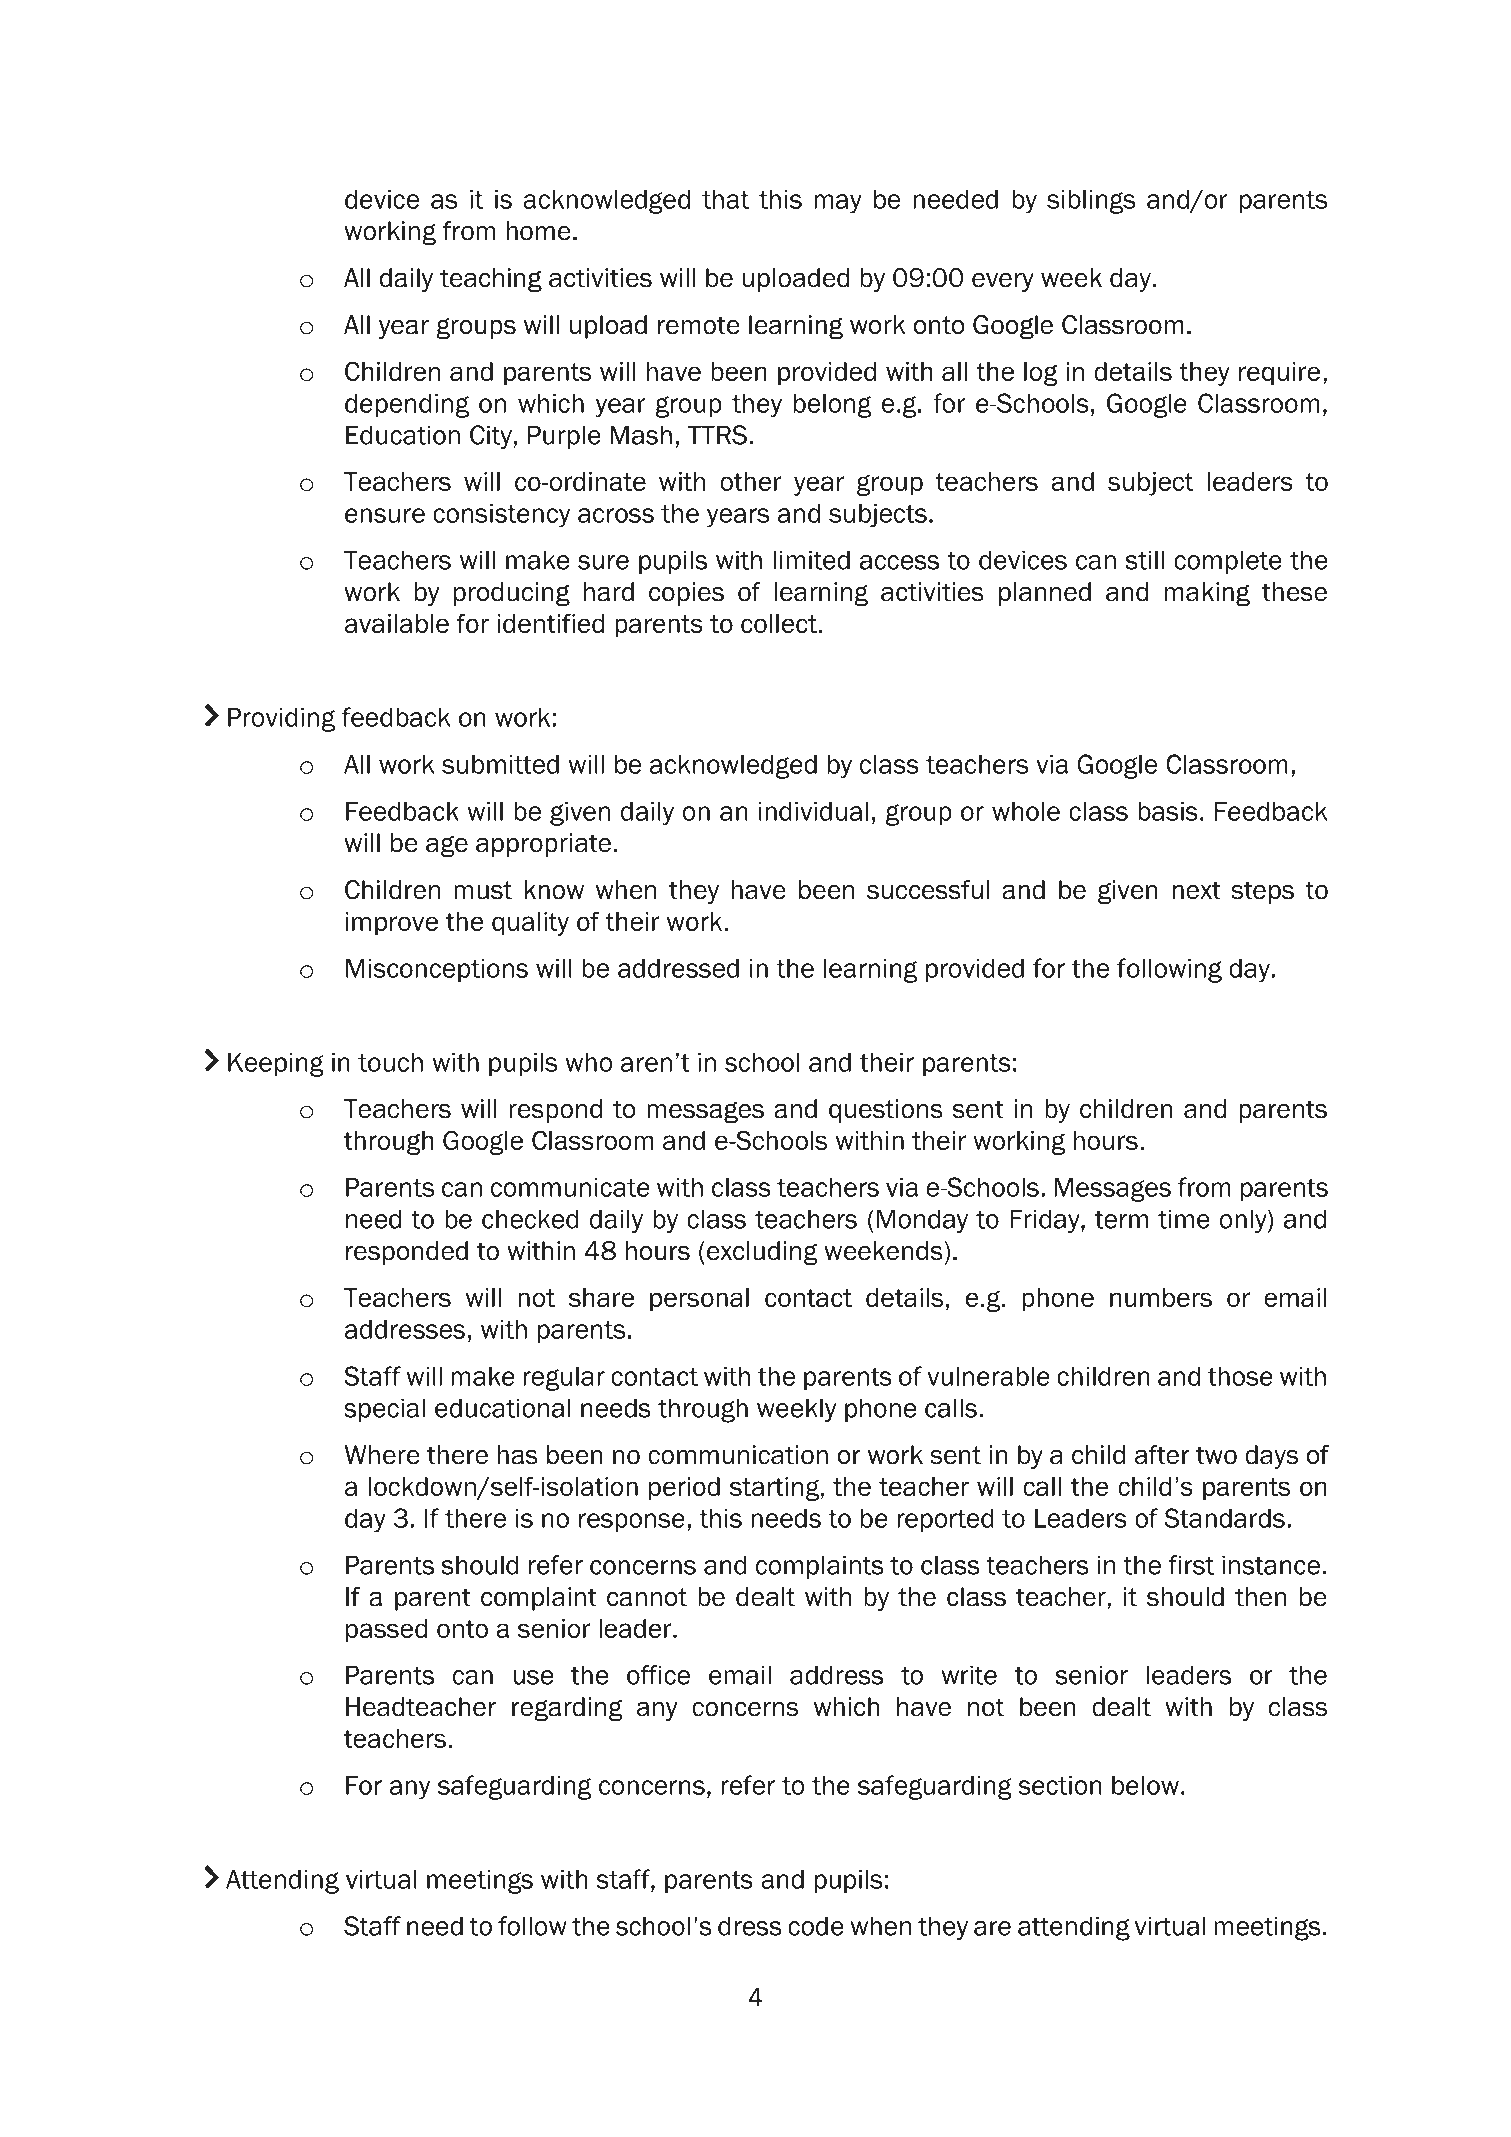 The height and width of the page is (2137, 1511). Describe the element at coordinates (567, 1709) in the page. I see `regarding` at that location.
